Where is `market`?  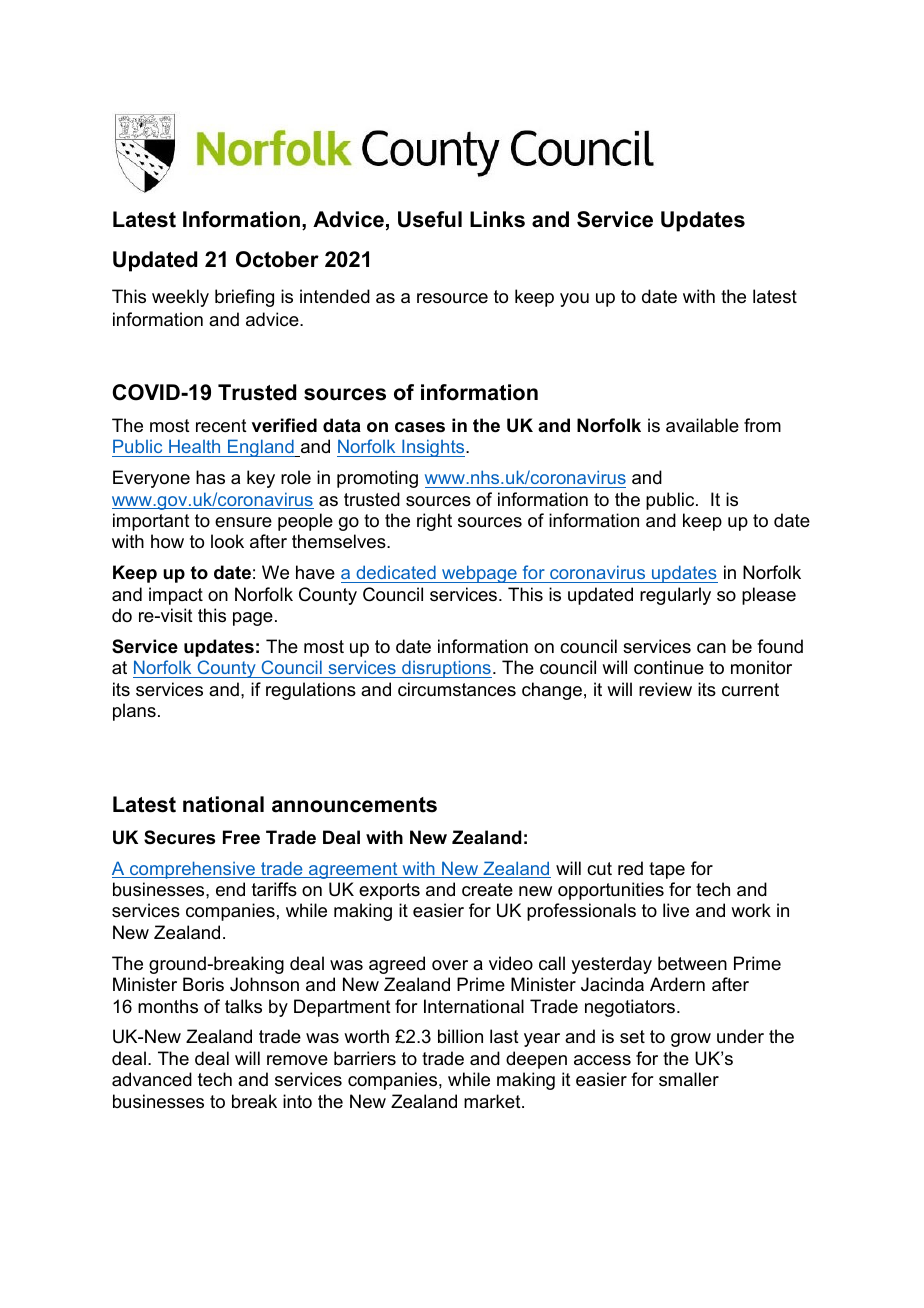 market is located at coordinates (493, 1101).
